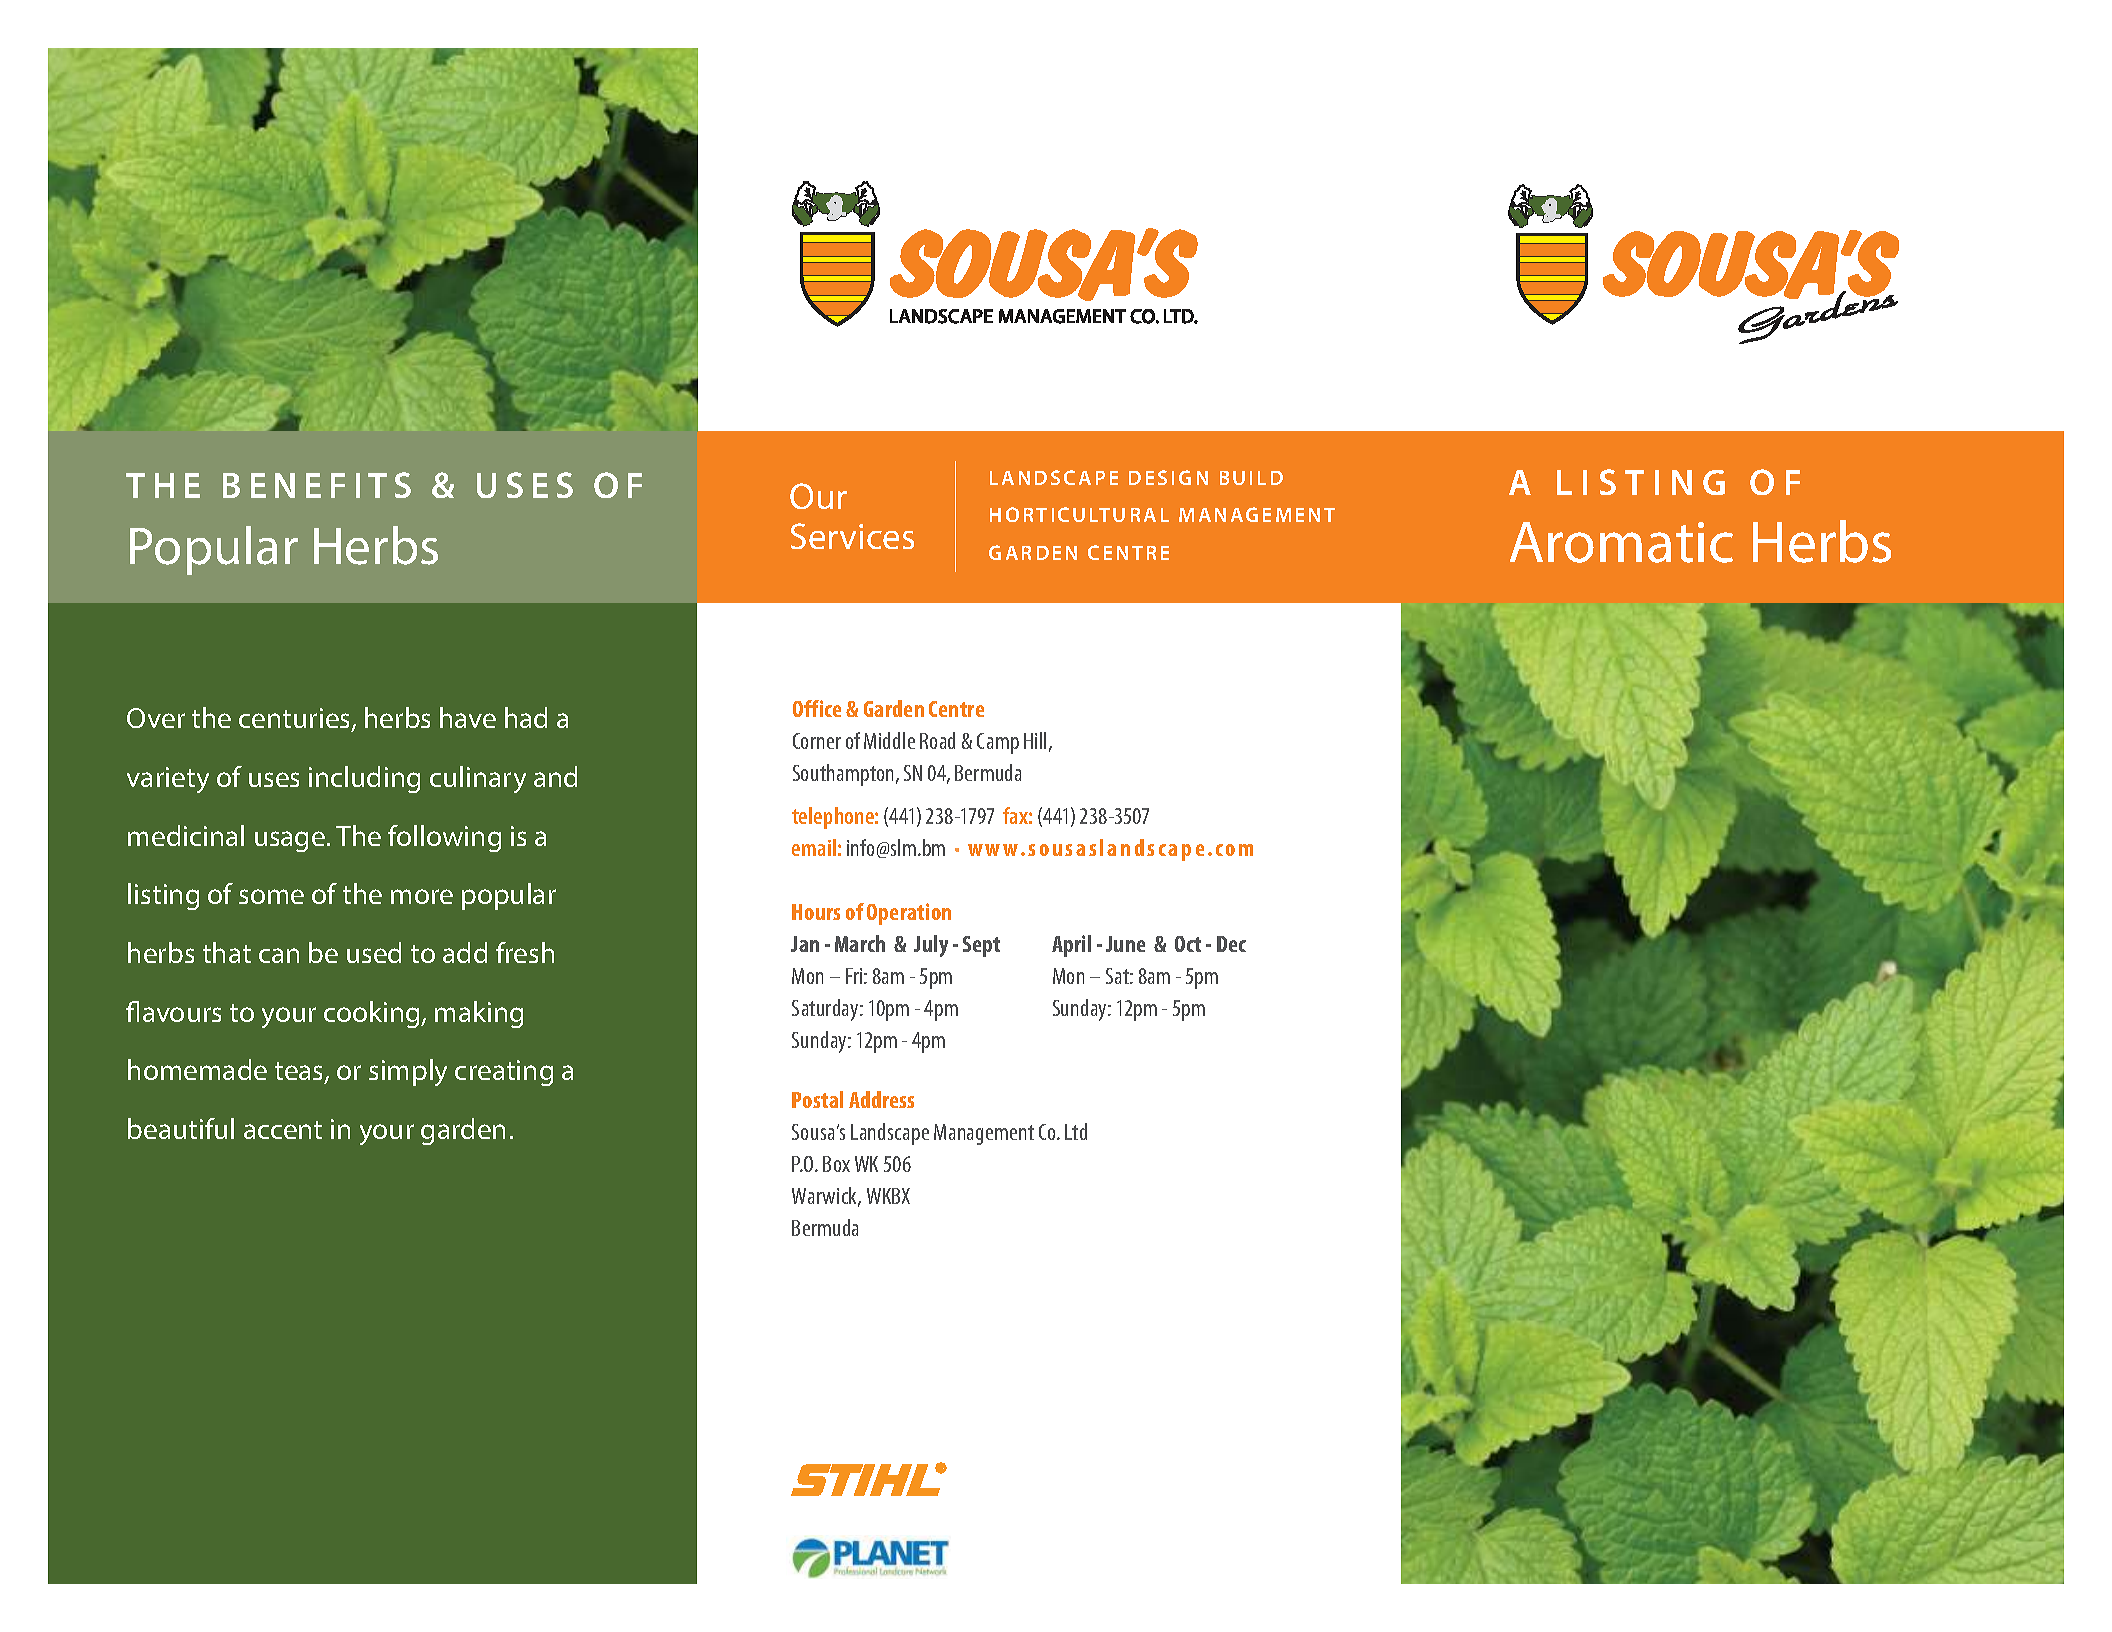 This image has width=2112, height=1632. I want to click on Middle, so click(889, 740).
